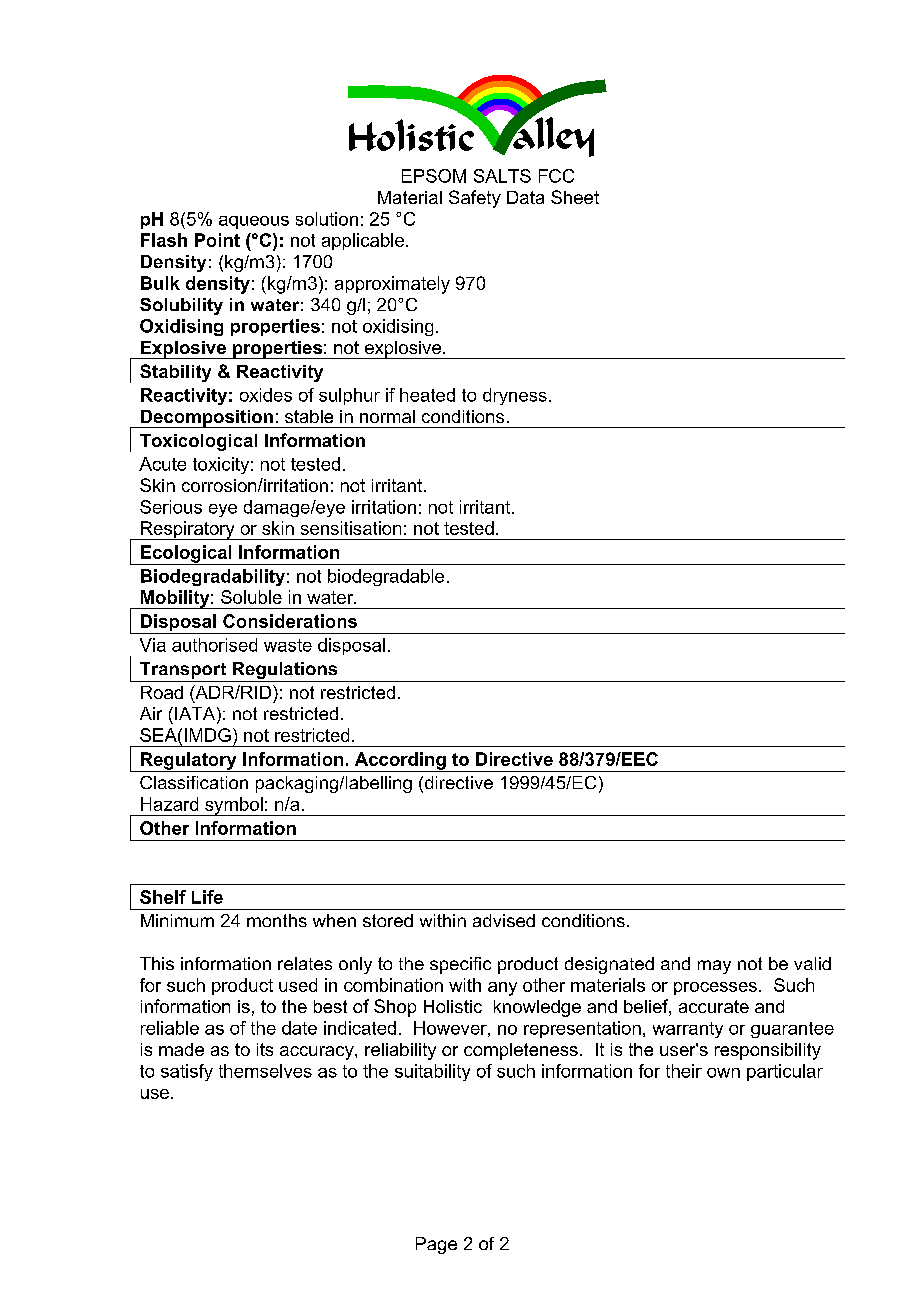 The image size is (924, 1308). What do you see at coordinates (198, 442) in the image?
I see `Toxicological` at bounding box center [198, 442].
